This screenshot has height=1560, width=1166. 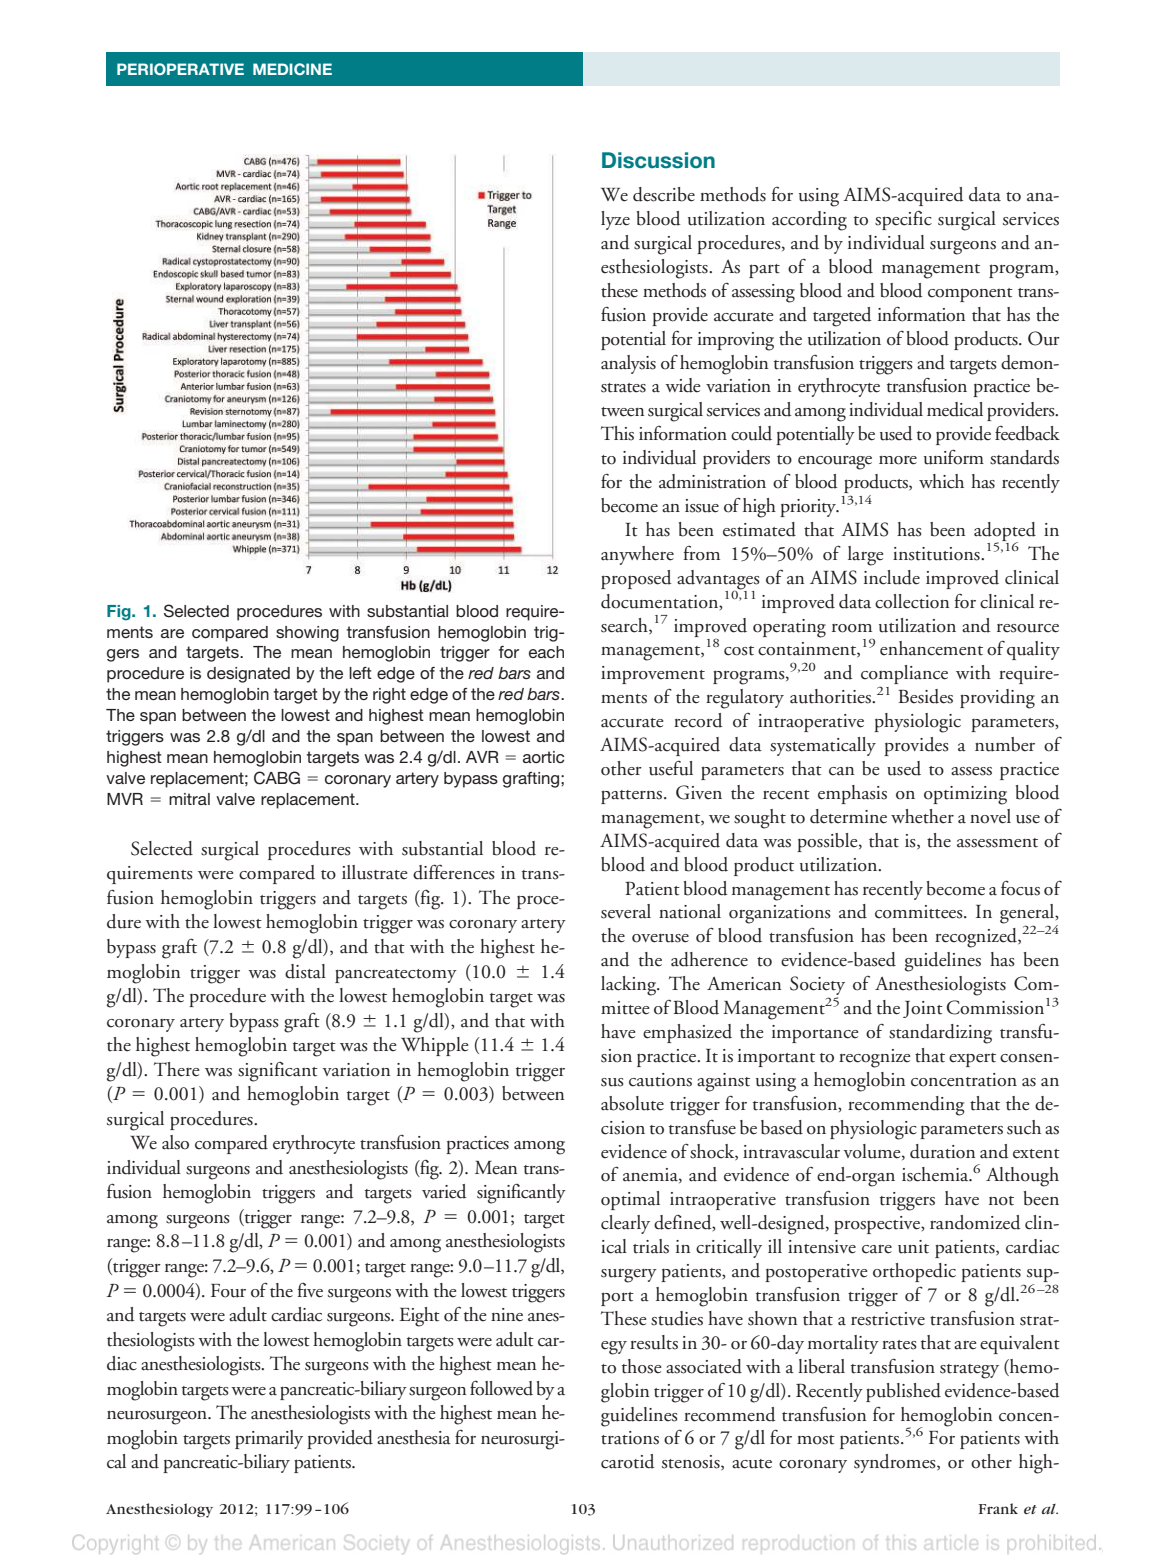 I want to click on distal, so click(x=305, y=971).
